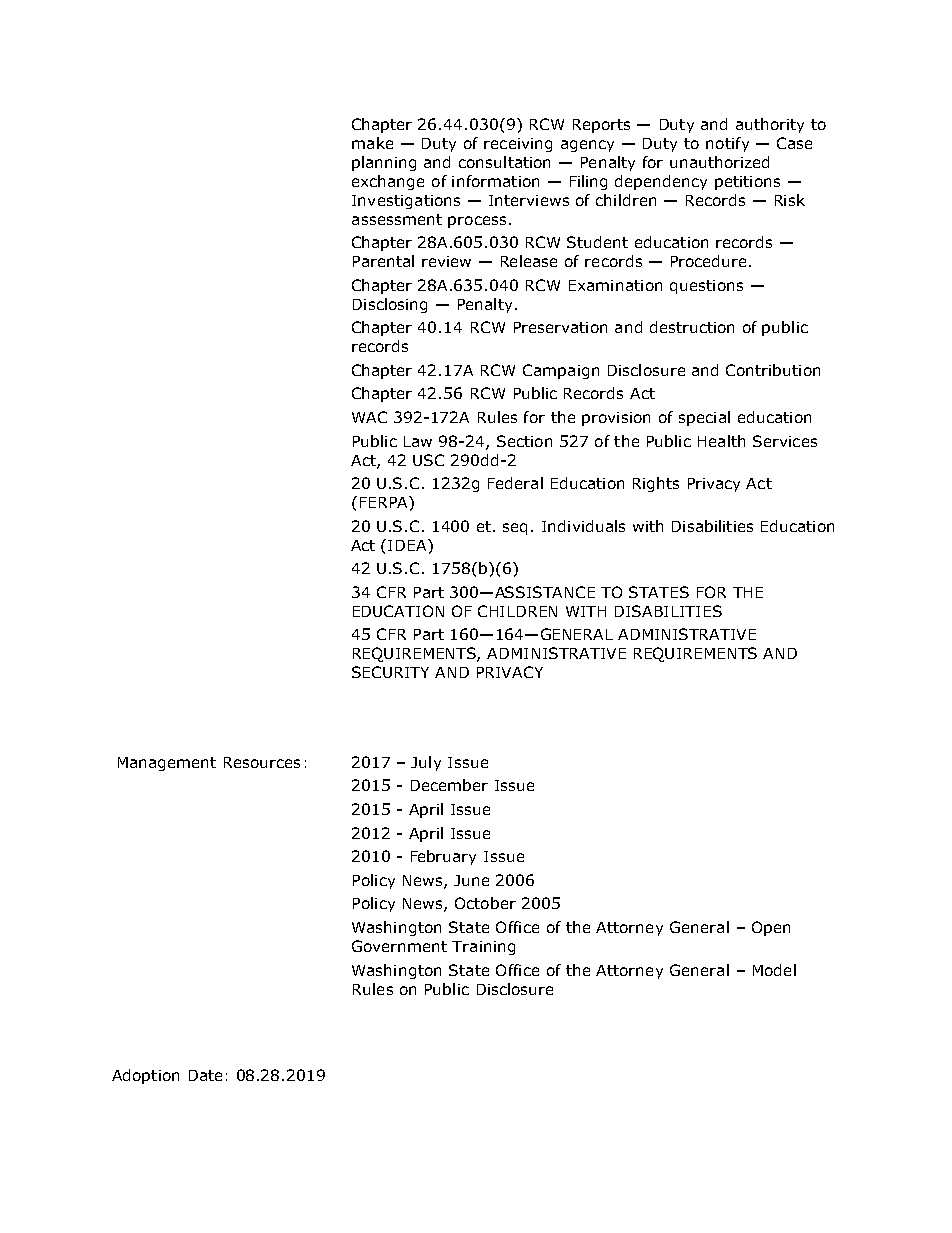 This page has height=1233, width=952. What do you see at coordinates (205, 1075) in the page?
I see `Date` at bounding box center [205, 1075].
